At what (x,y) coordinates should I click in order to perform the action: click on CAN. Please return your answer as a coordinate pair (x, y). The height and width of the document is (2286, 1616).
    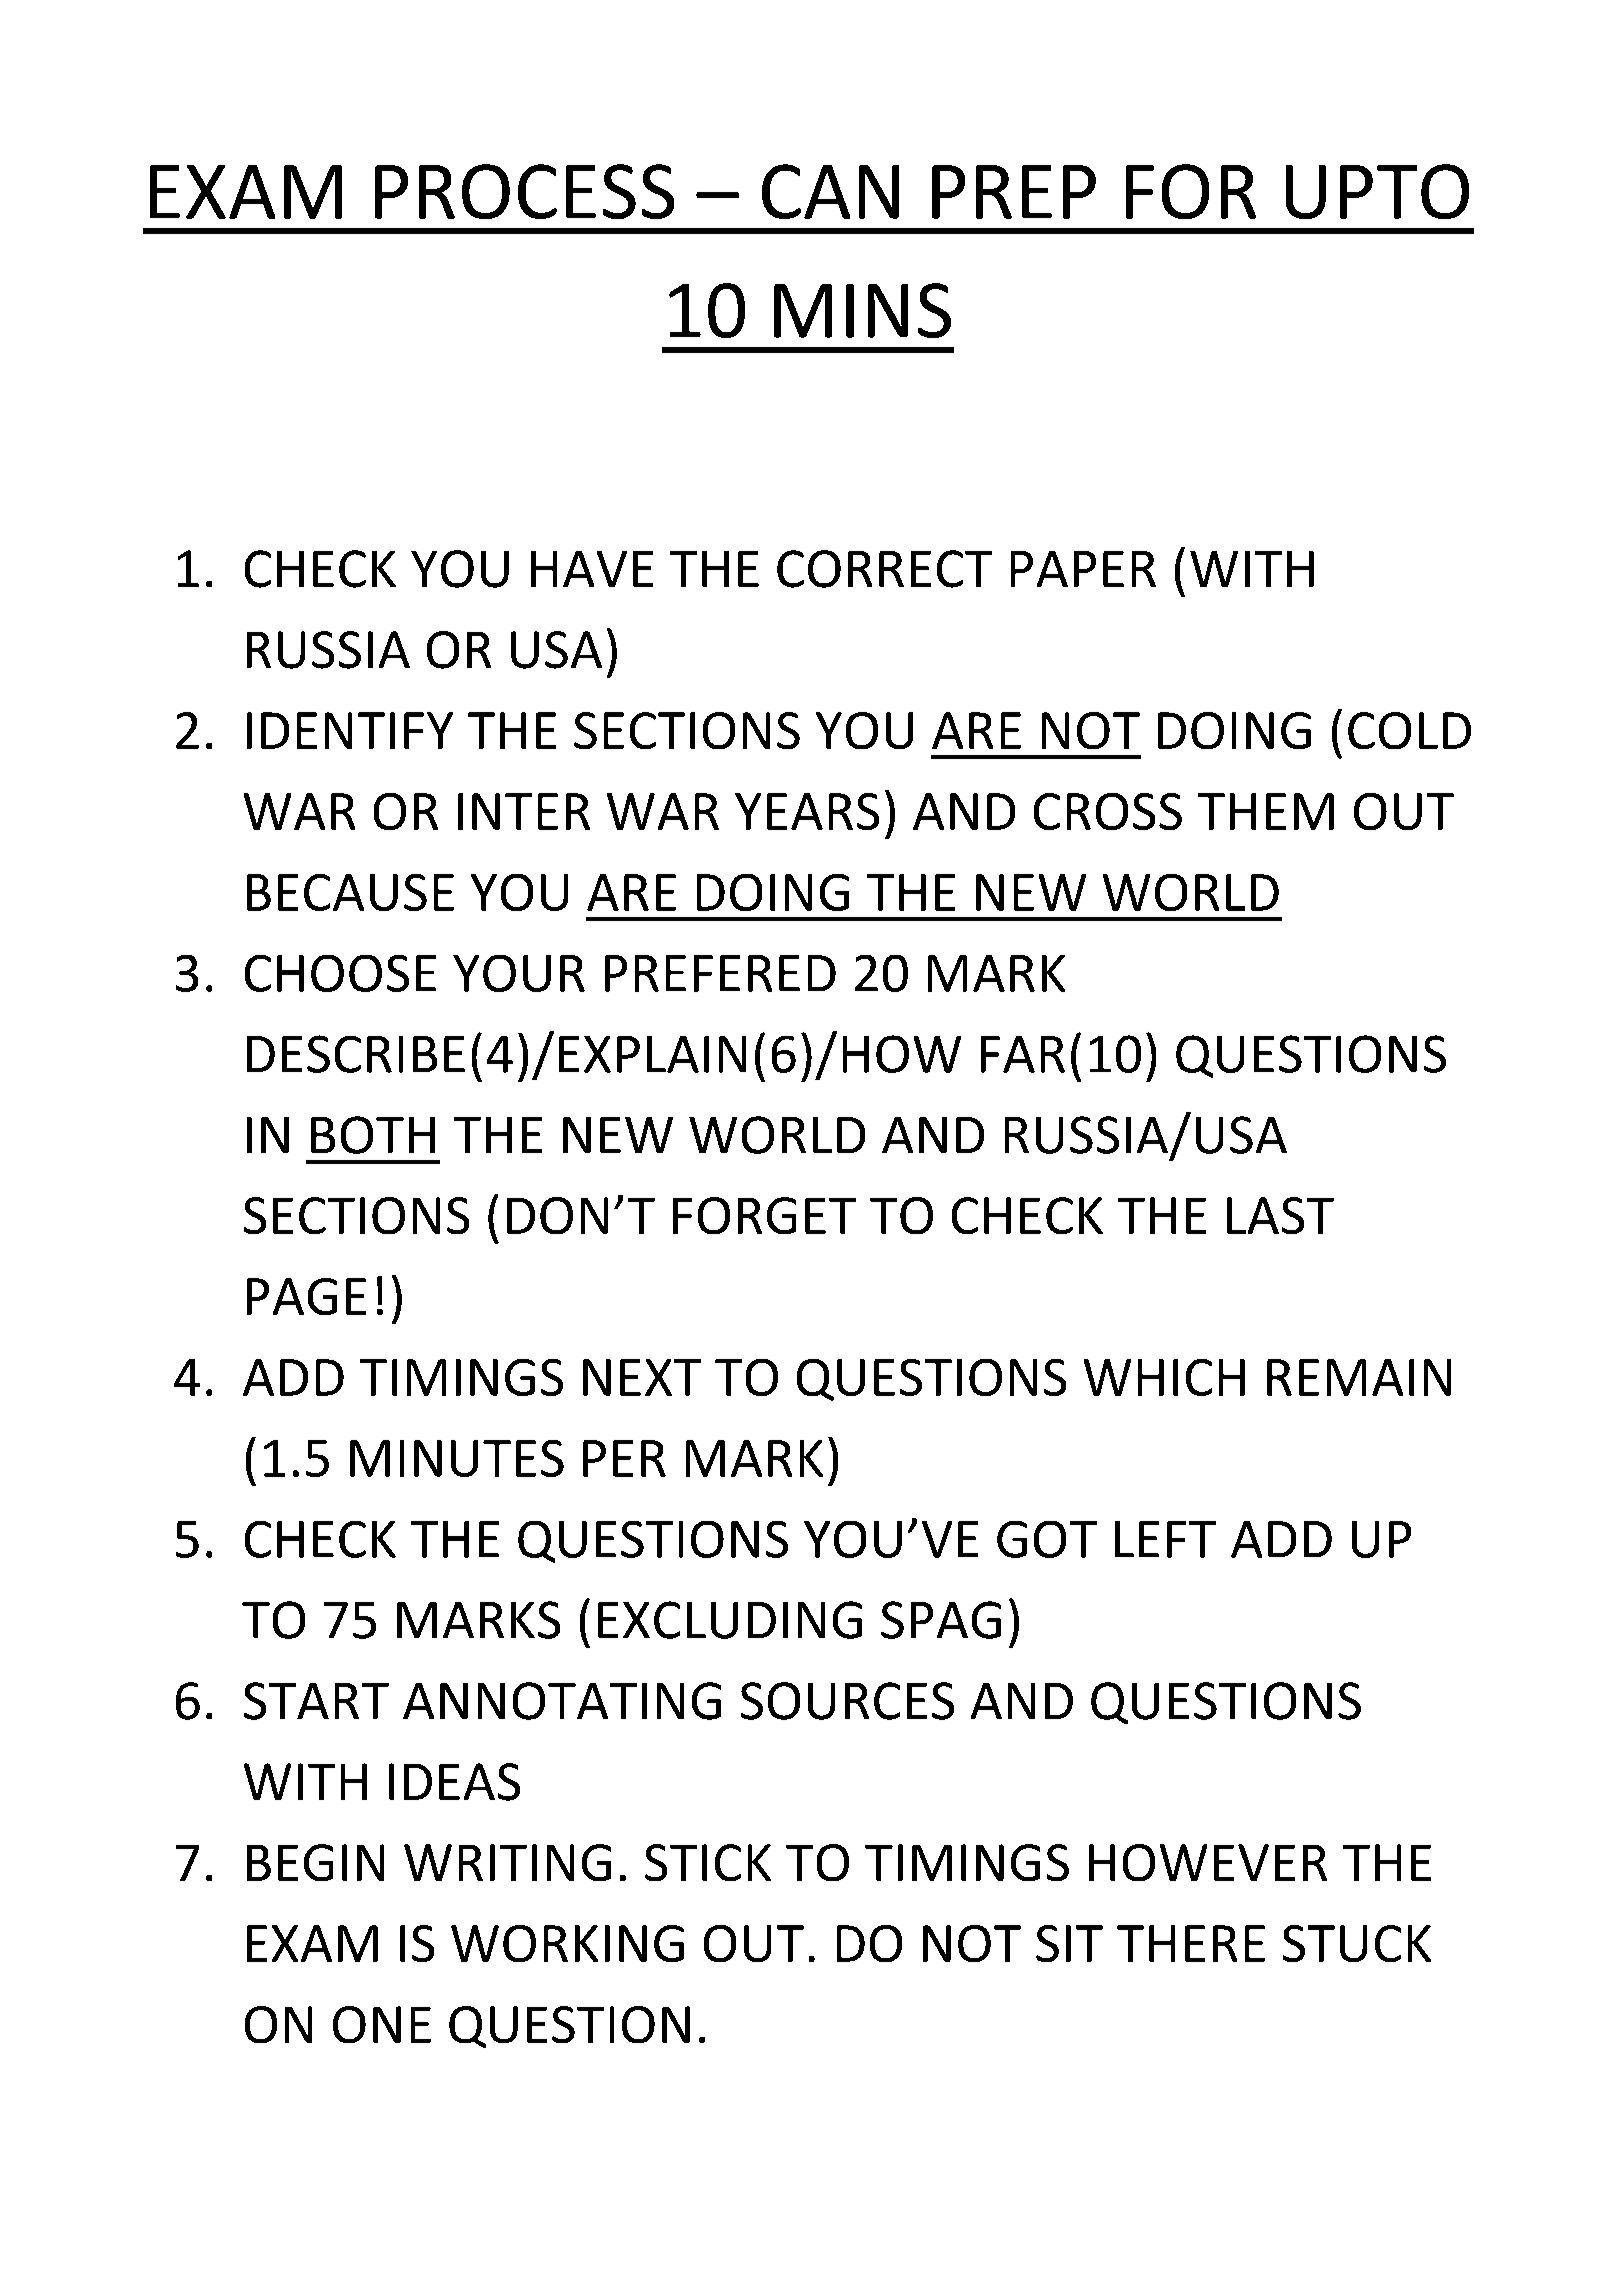
    Looking at the image, I should click on (830, 191).
